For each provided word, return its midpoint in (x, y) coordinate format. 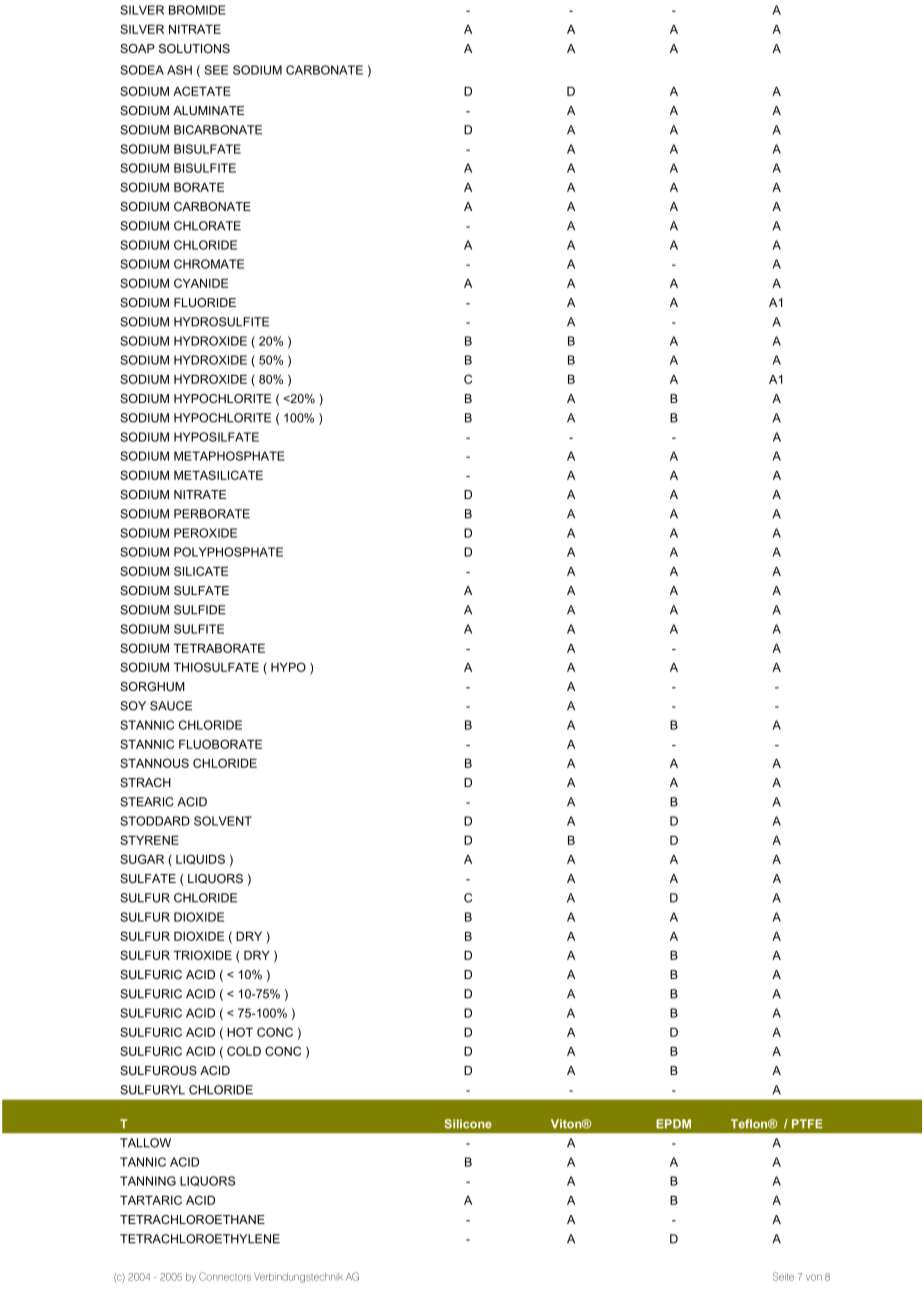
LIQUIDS (200, 859)
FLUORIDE (205, 302)
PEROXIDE (205, 533)
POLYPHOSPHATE (228, 552)
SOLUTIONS (194, 48)
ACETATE (202, 91)
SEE (216, 70)
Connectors (225, 1276)
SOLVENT (223, 821)
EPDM (673, 1123)
